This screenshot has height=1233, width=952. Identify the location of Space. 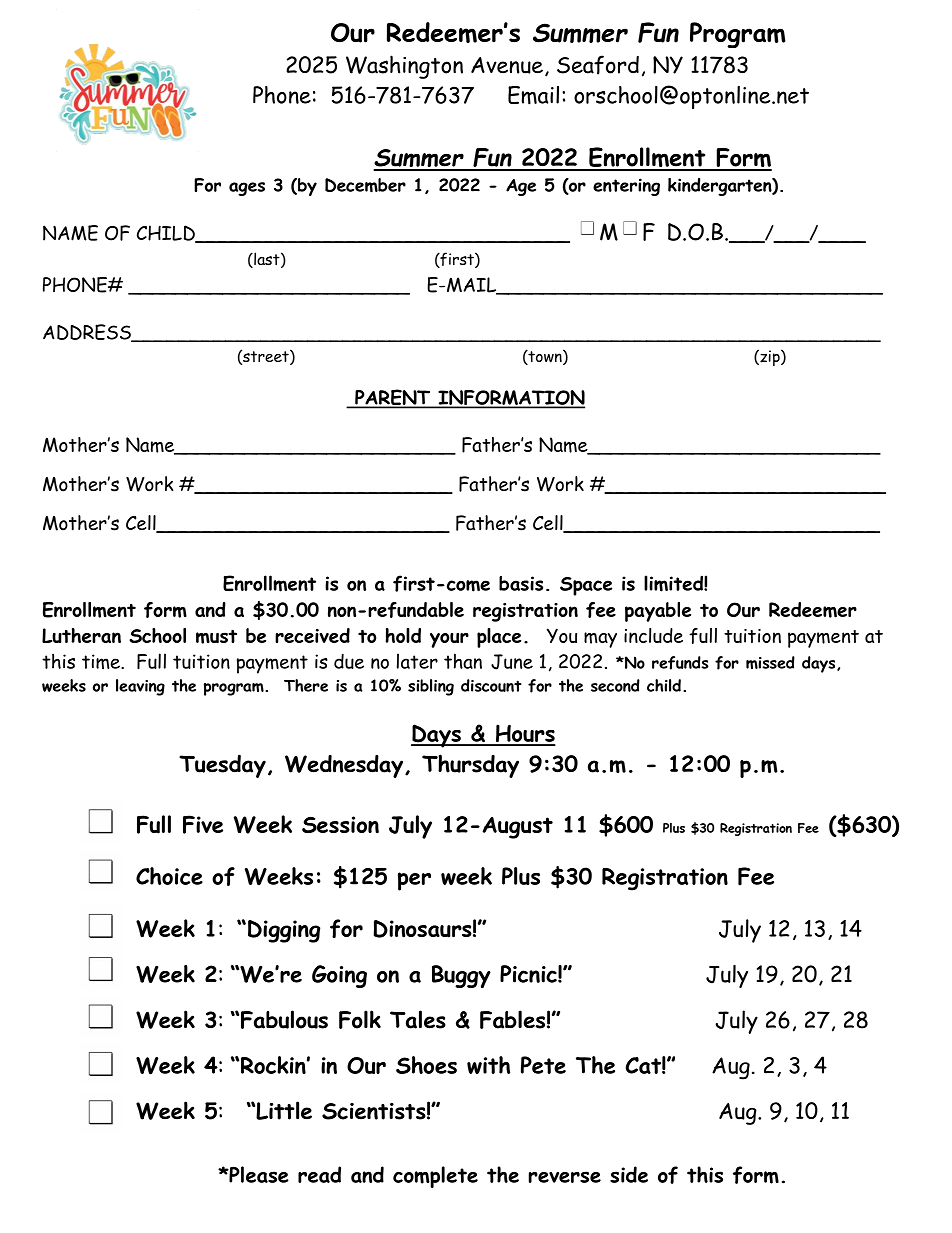
(586, 586).
